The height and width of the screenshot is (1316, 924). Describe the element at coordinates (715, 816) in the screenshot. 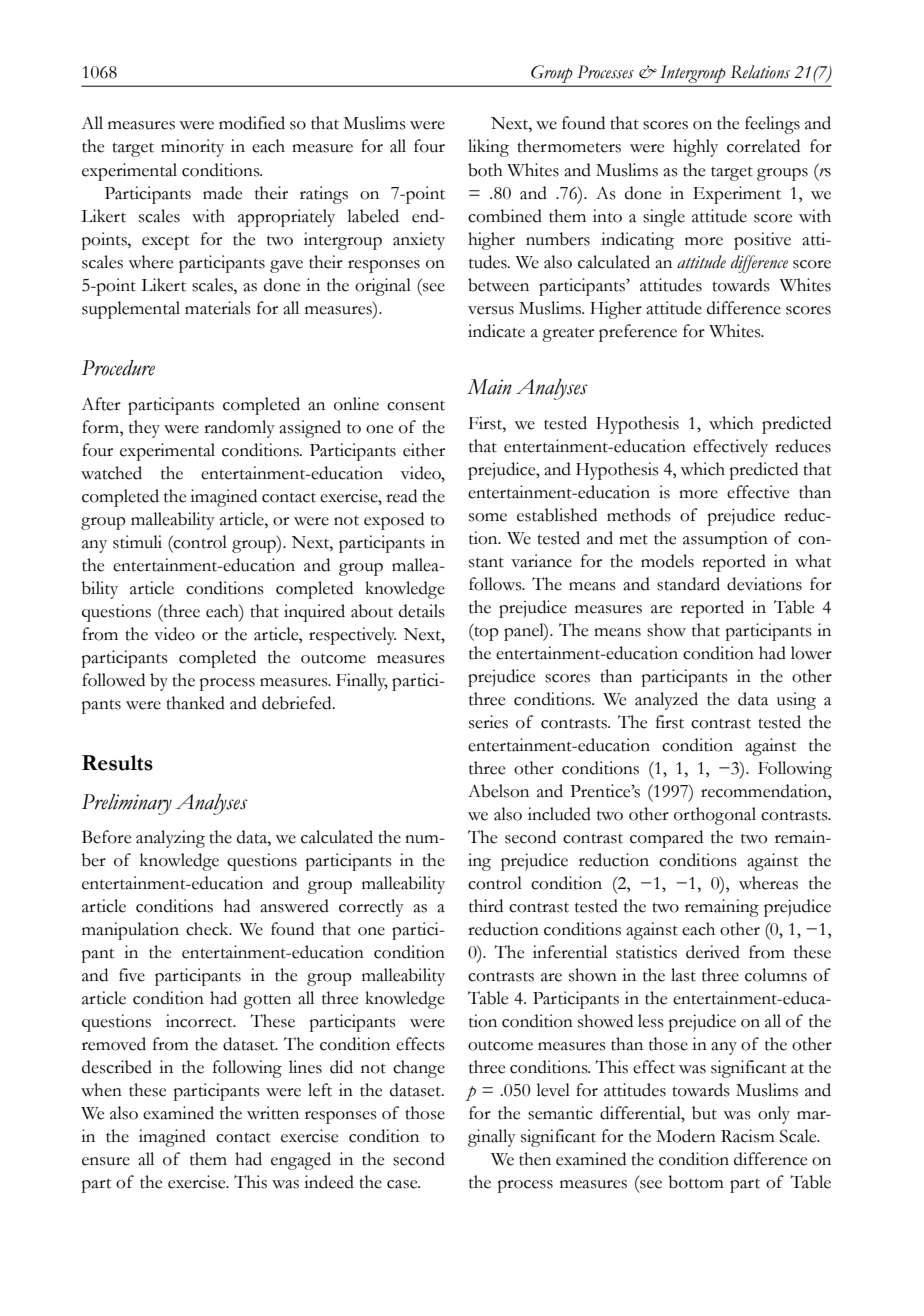

I see `orthogonal` at that location.
